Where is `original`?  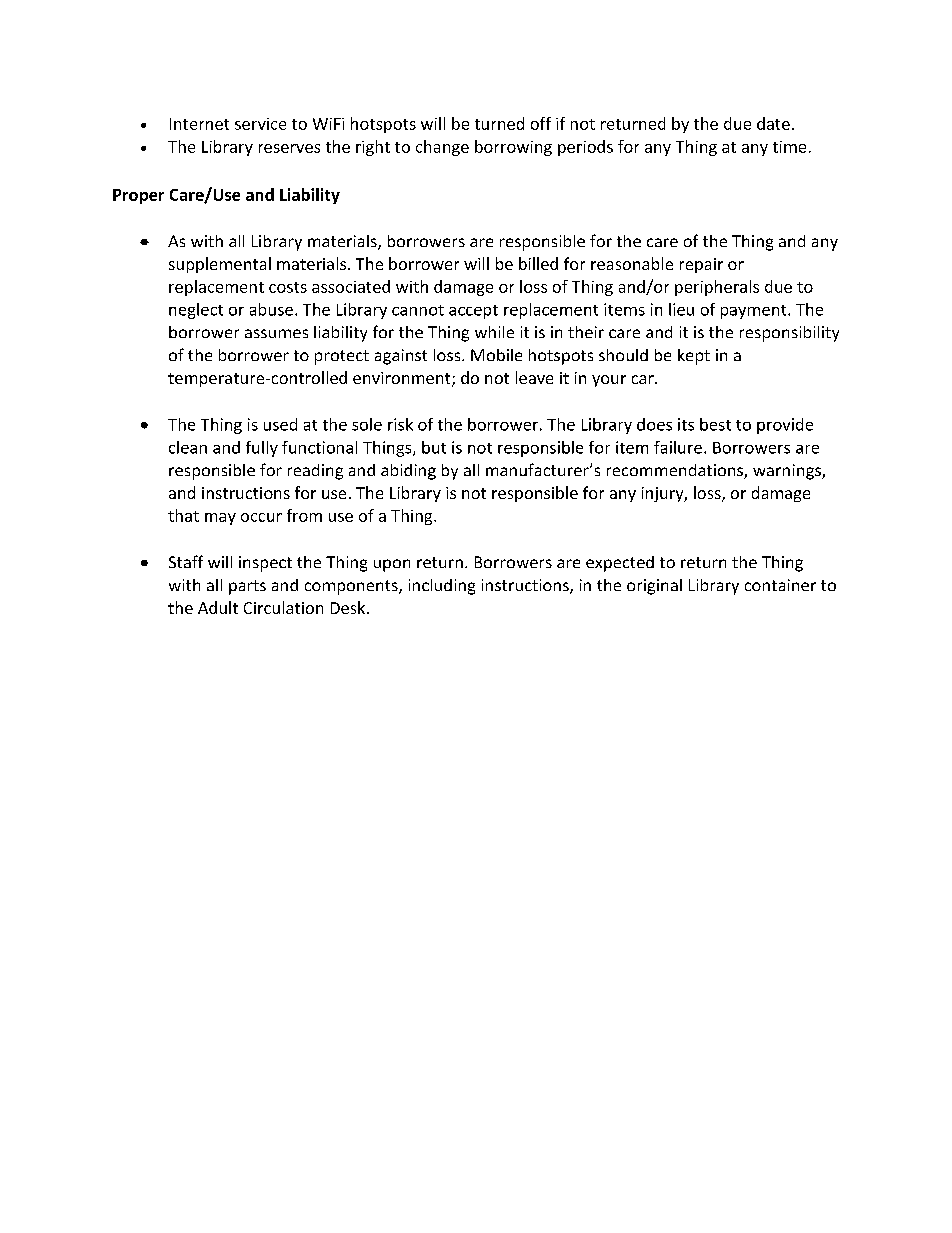
original is located at coordinates (654, 587).
